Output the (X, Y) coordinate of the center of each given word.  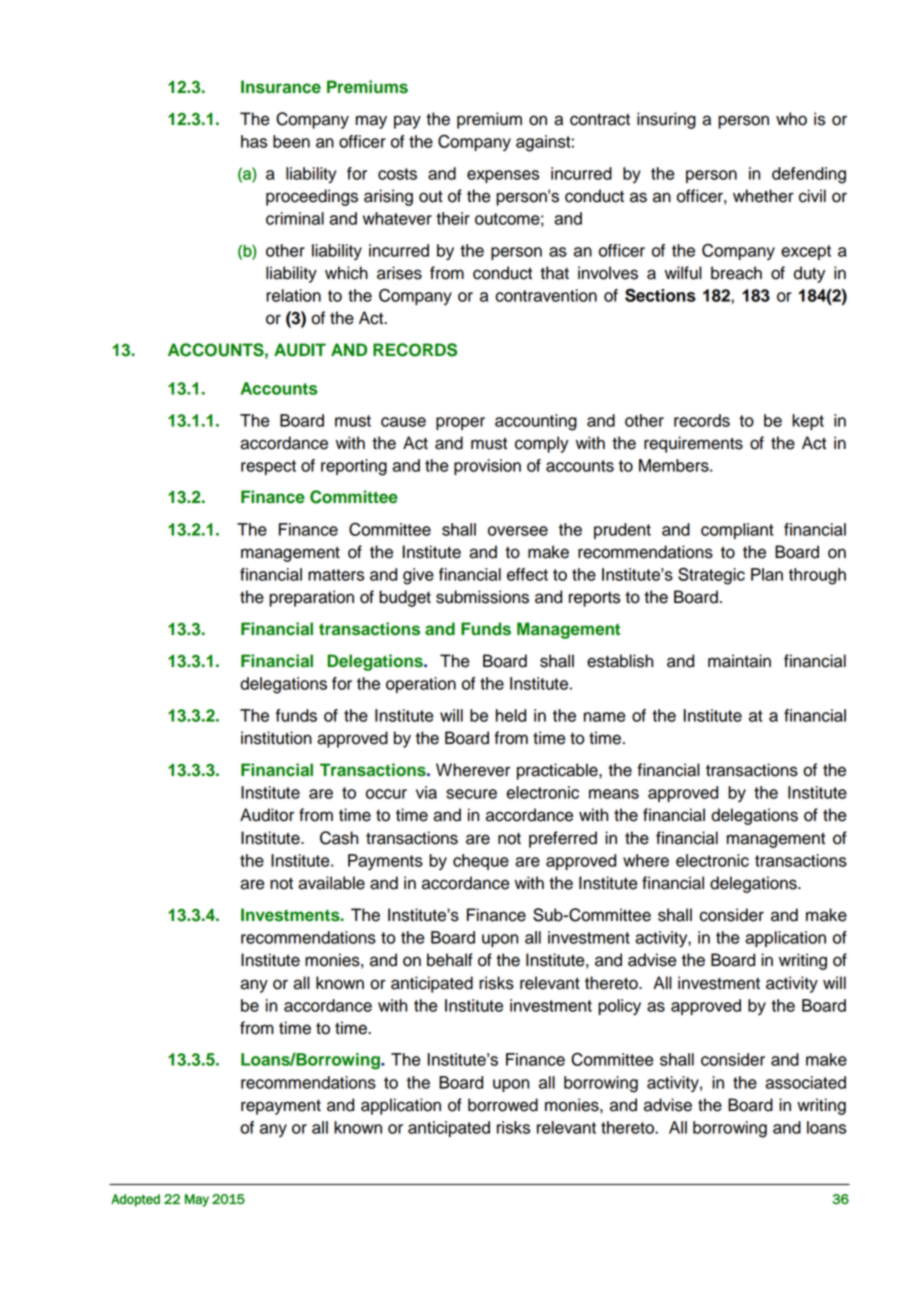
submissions (482, 597)
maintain (739, 661)
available (331, 883)
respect (268, 467)
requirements (693, 444)
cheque (481, 862)
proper (460, 423)
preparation (311, 598)
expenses (503, 176)
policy (619, 1007)
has (254, 141)
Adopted (135, 1200)
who (791, 119)
